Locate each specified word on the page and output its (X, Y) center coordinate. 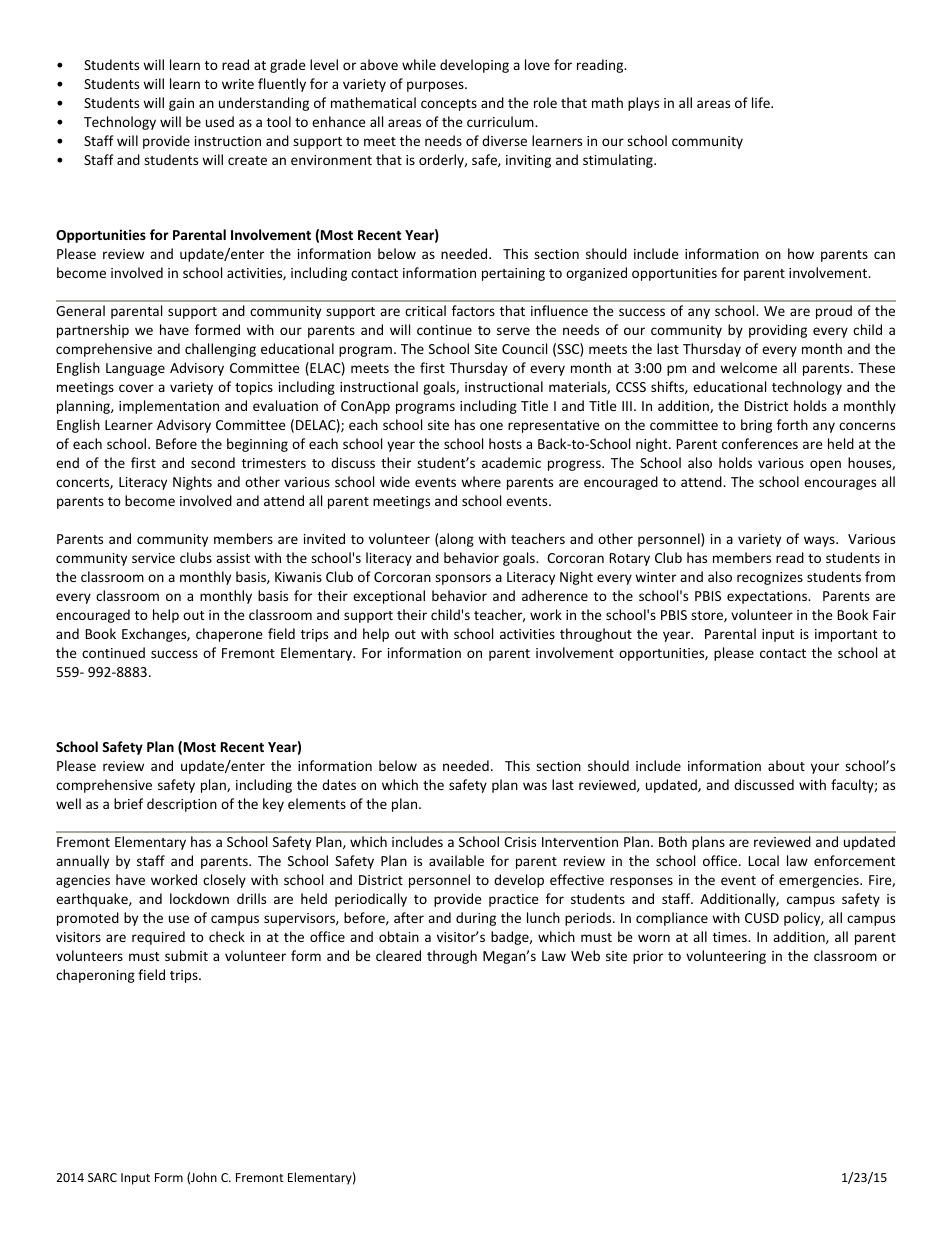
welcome (748, 367)
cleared (398, 955)
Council (524, 348)
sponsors (463, 579)
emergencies (820, 881)
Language (135, 369)
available (456, 860)
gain (181, 104)
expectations (768, 597)
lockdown (199, 898)
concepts (449, 105)
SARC (102, 1177)
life (762, 102)
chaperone (229, 635)
